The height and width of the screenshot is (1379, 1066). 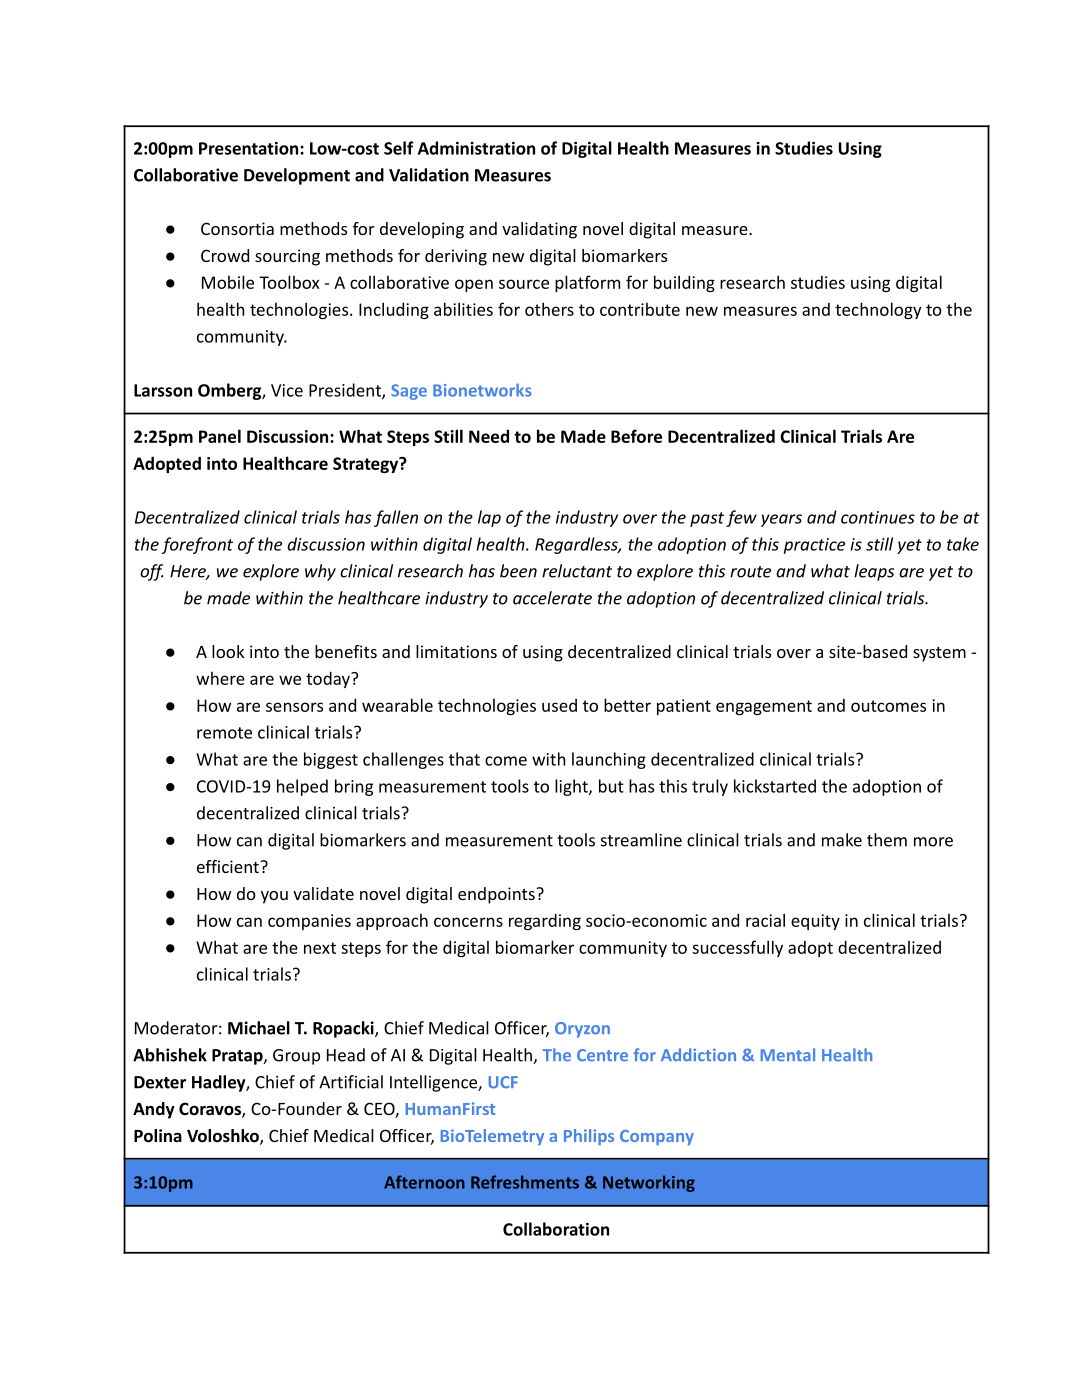 I want to click on them, so click(x=887, y=840).
